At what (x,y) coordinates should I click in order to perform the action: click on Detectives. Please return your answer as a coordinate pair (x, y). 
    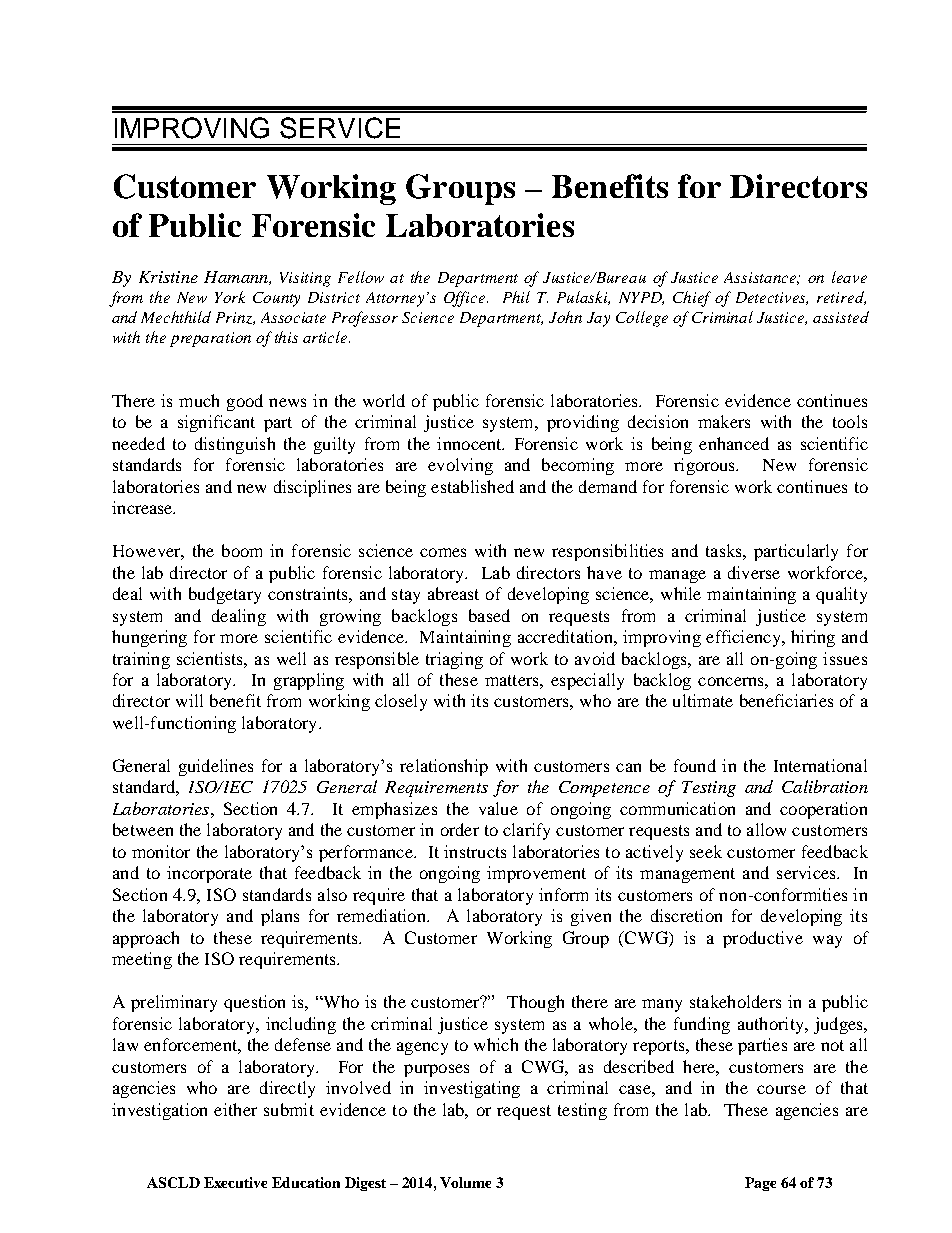
    Looking at the image, I should click on (772, 298).
